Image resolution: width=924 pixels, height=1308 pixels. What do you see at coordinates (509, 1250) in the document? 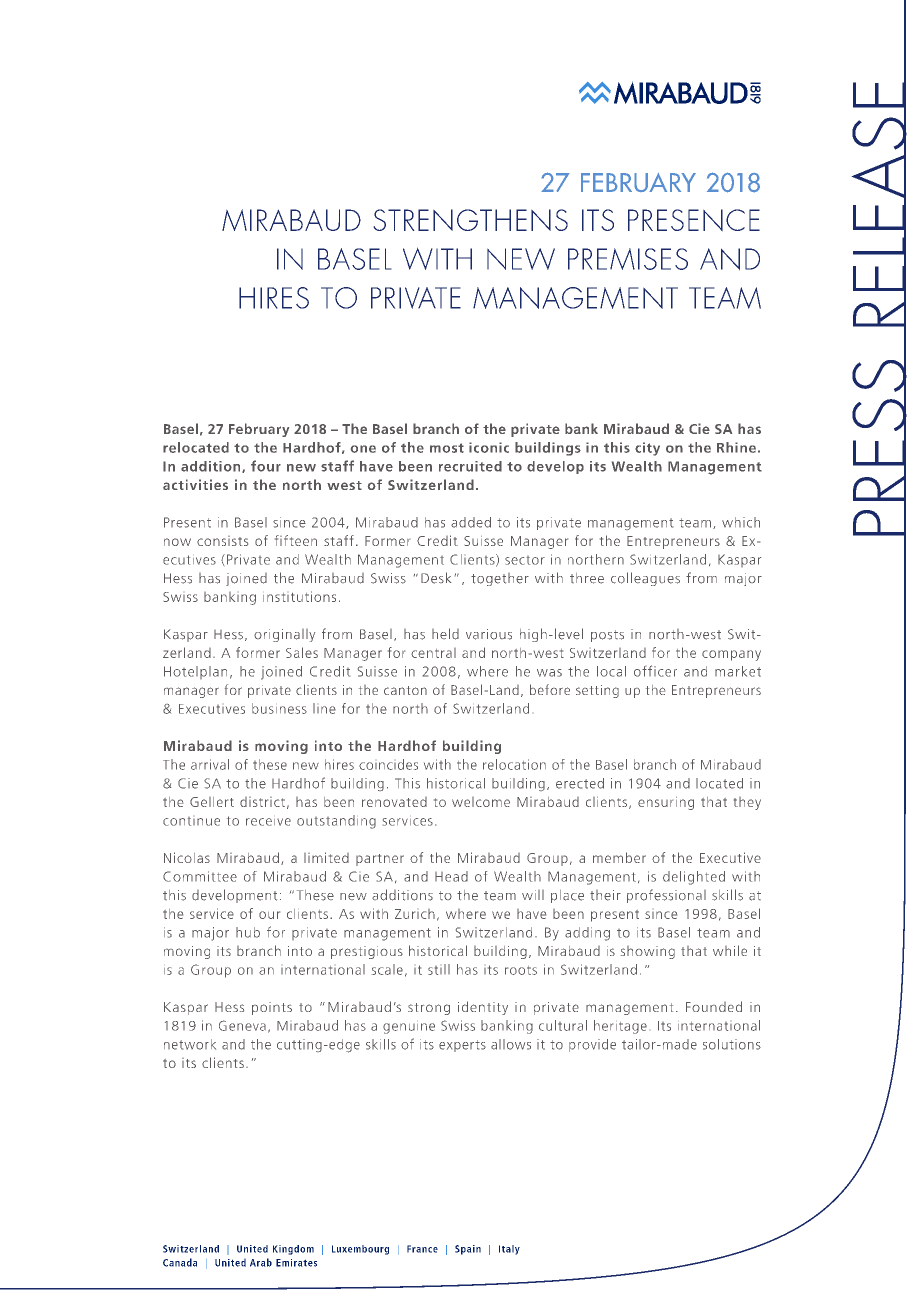
I see `Italy` at bounding box center [509, 1250].
